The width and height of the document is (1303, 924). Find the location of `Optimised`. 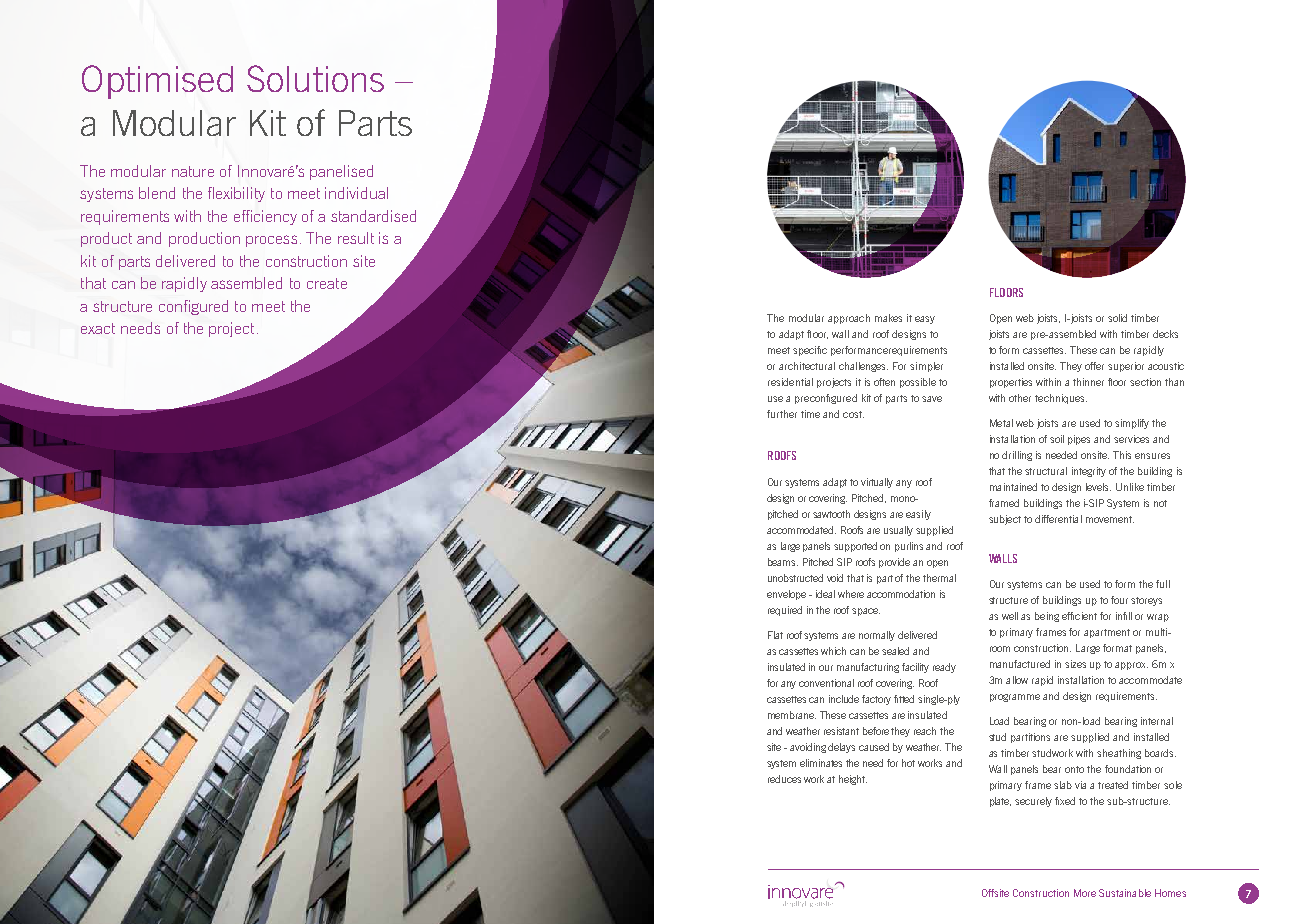

Optimised is located at coordinates (157, 82).
